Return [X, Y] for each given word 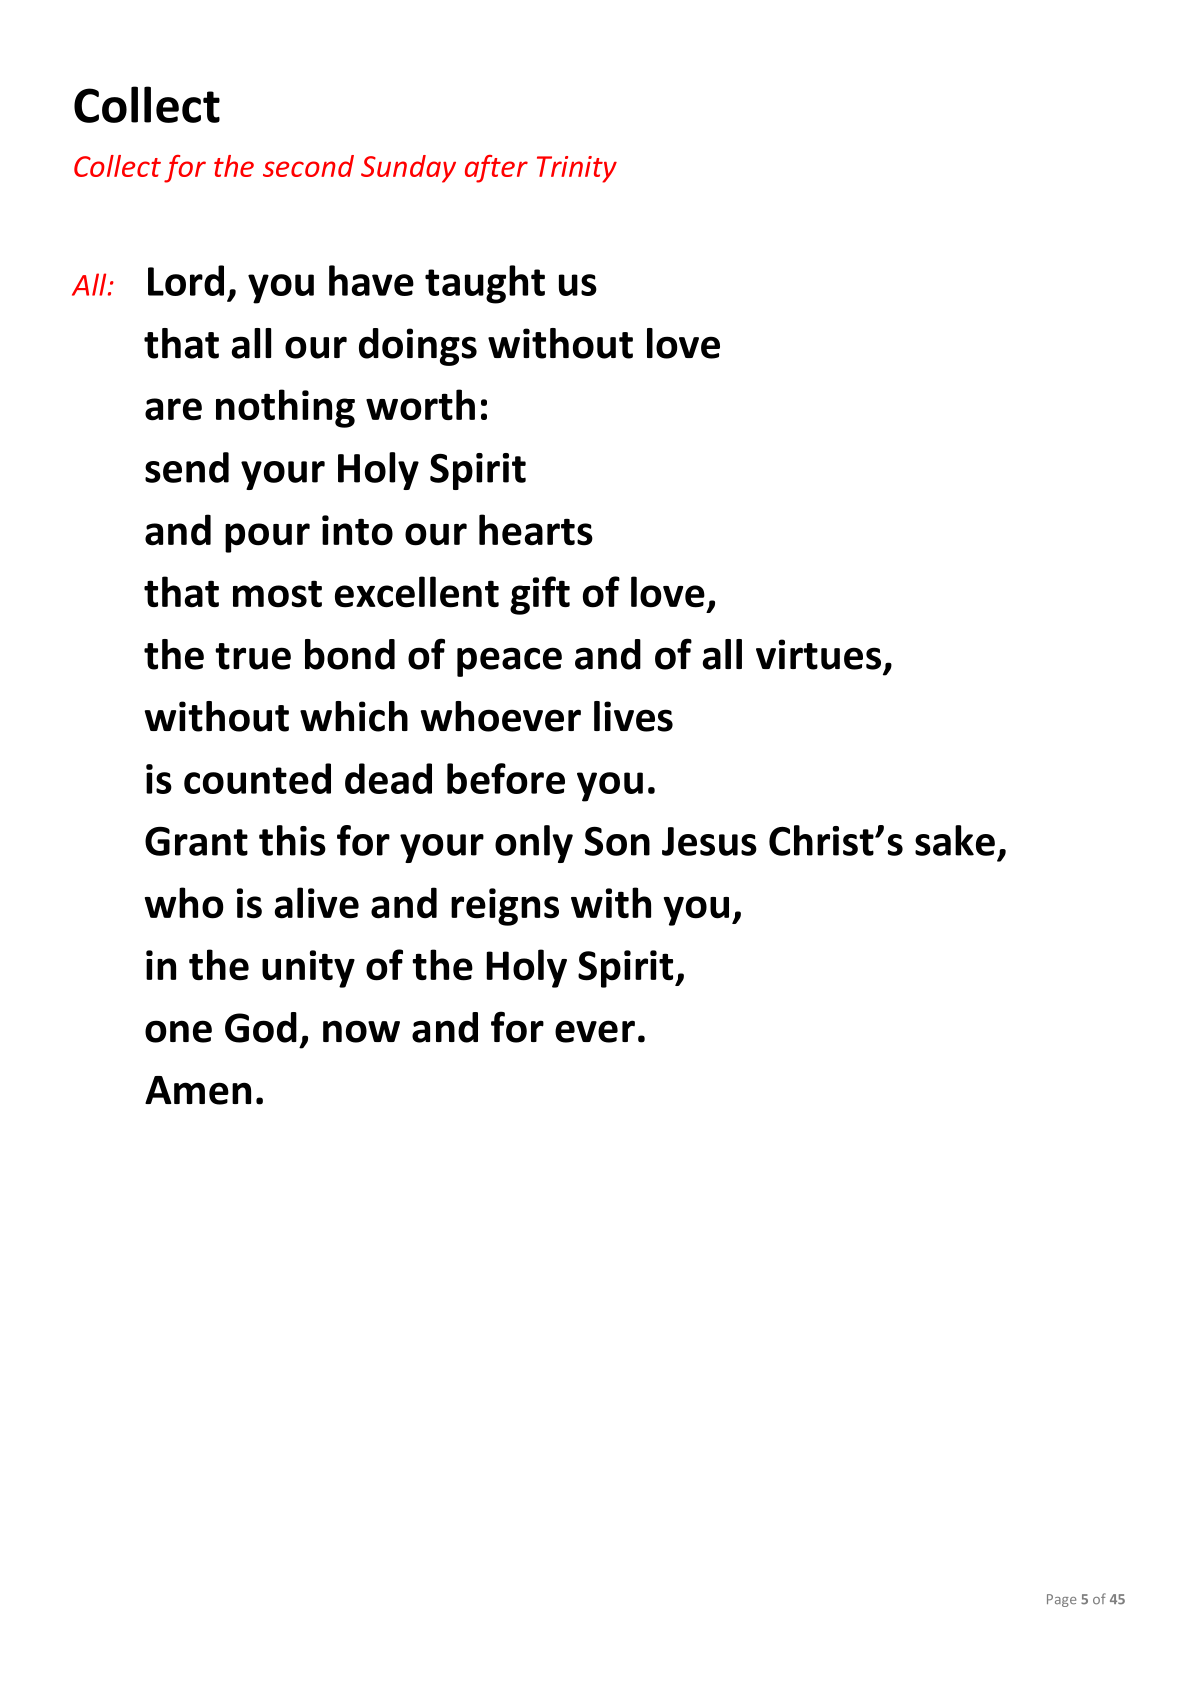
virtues [818, 654]
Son [617, 841]
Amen [198, 1090]
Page [1062, 1600]
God [261, 1027]
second [308, 166]
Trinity [577, 169]
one [178, 1031]
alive [317, 903]
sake [955, 840]
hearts [536, 530]
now [361, 1031]
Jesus [709, 841]
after [496, 169]
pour [267, 538]
